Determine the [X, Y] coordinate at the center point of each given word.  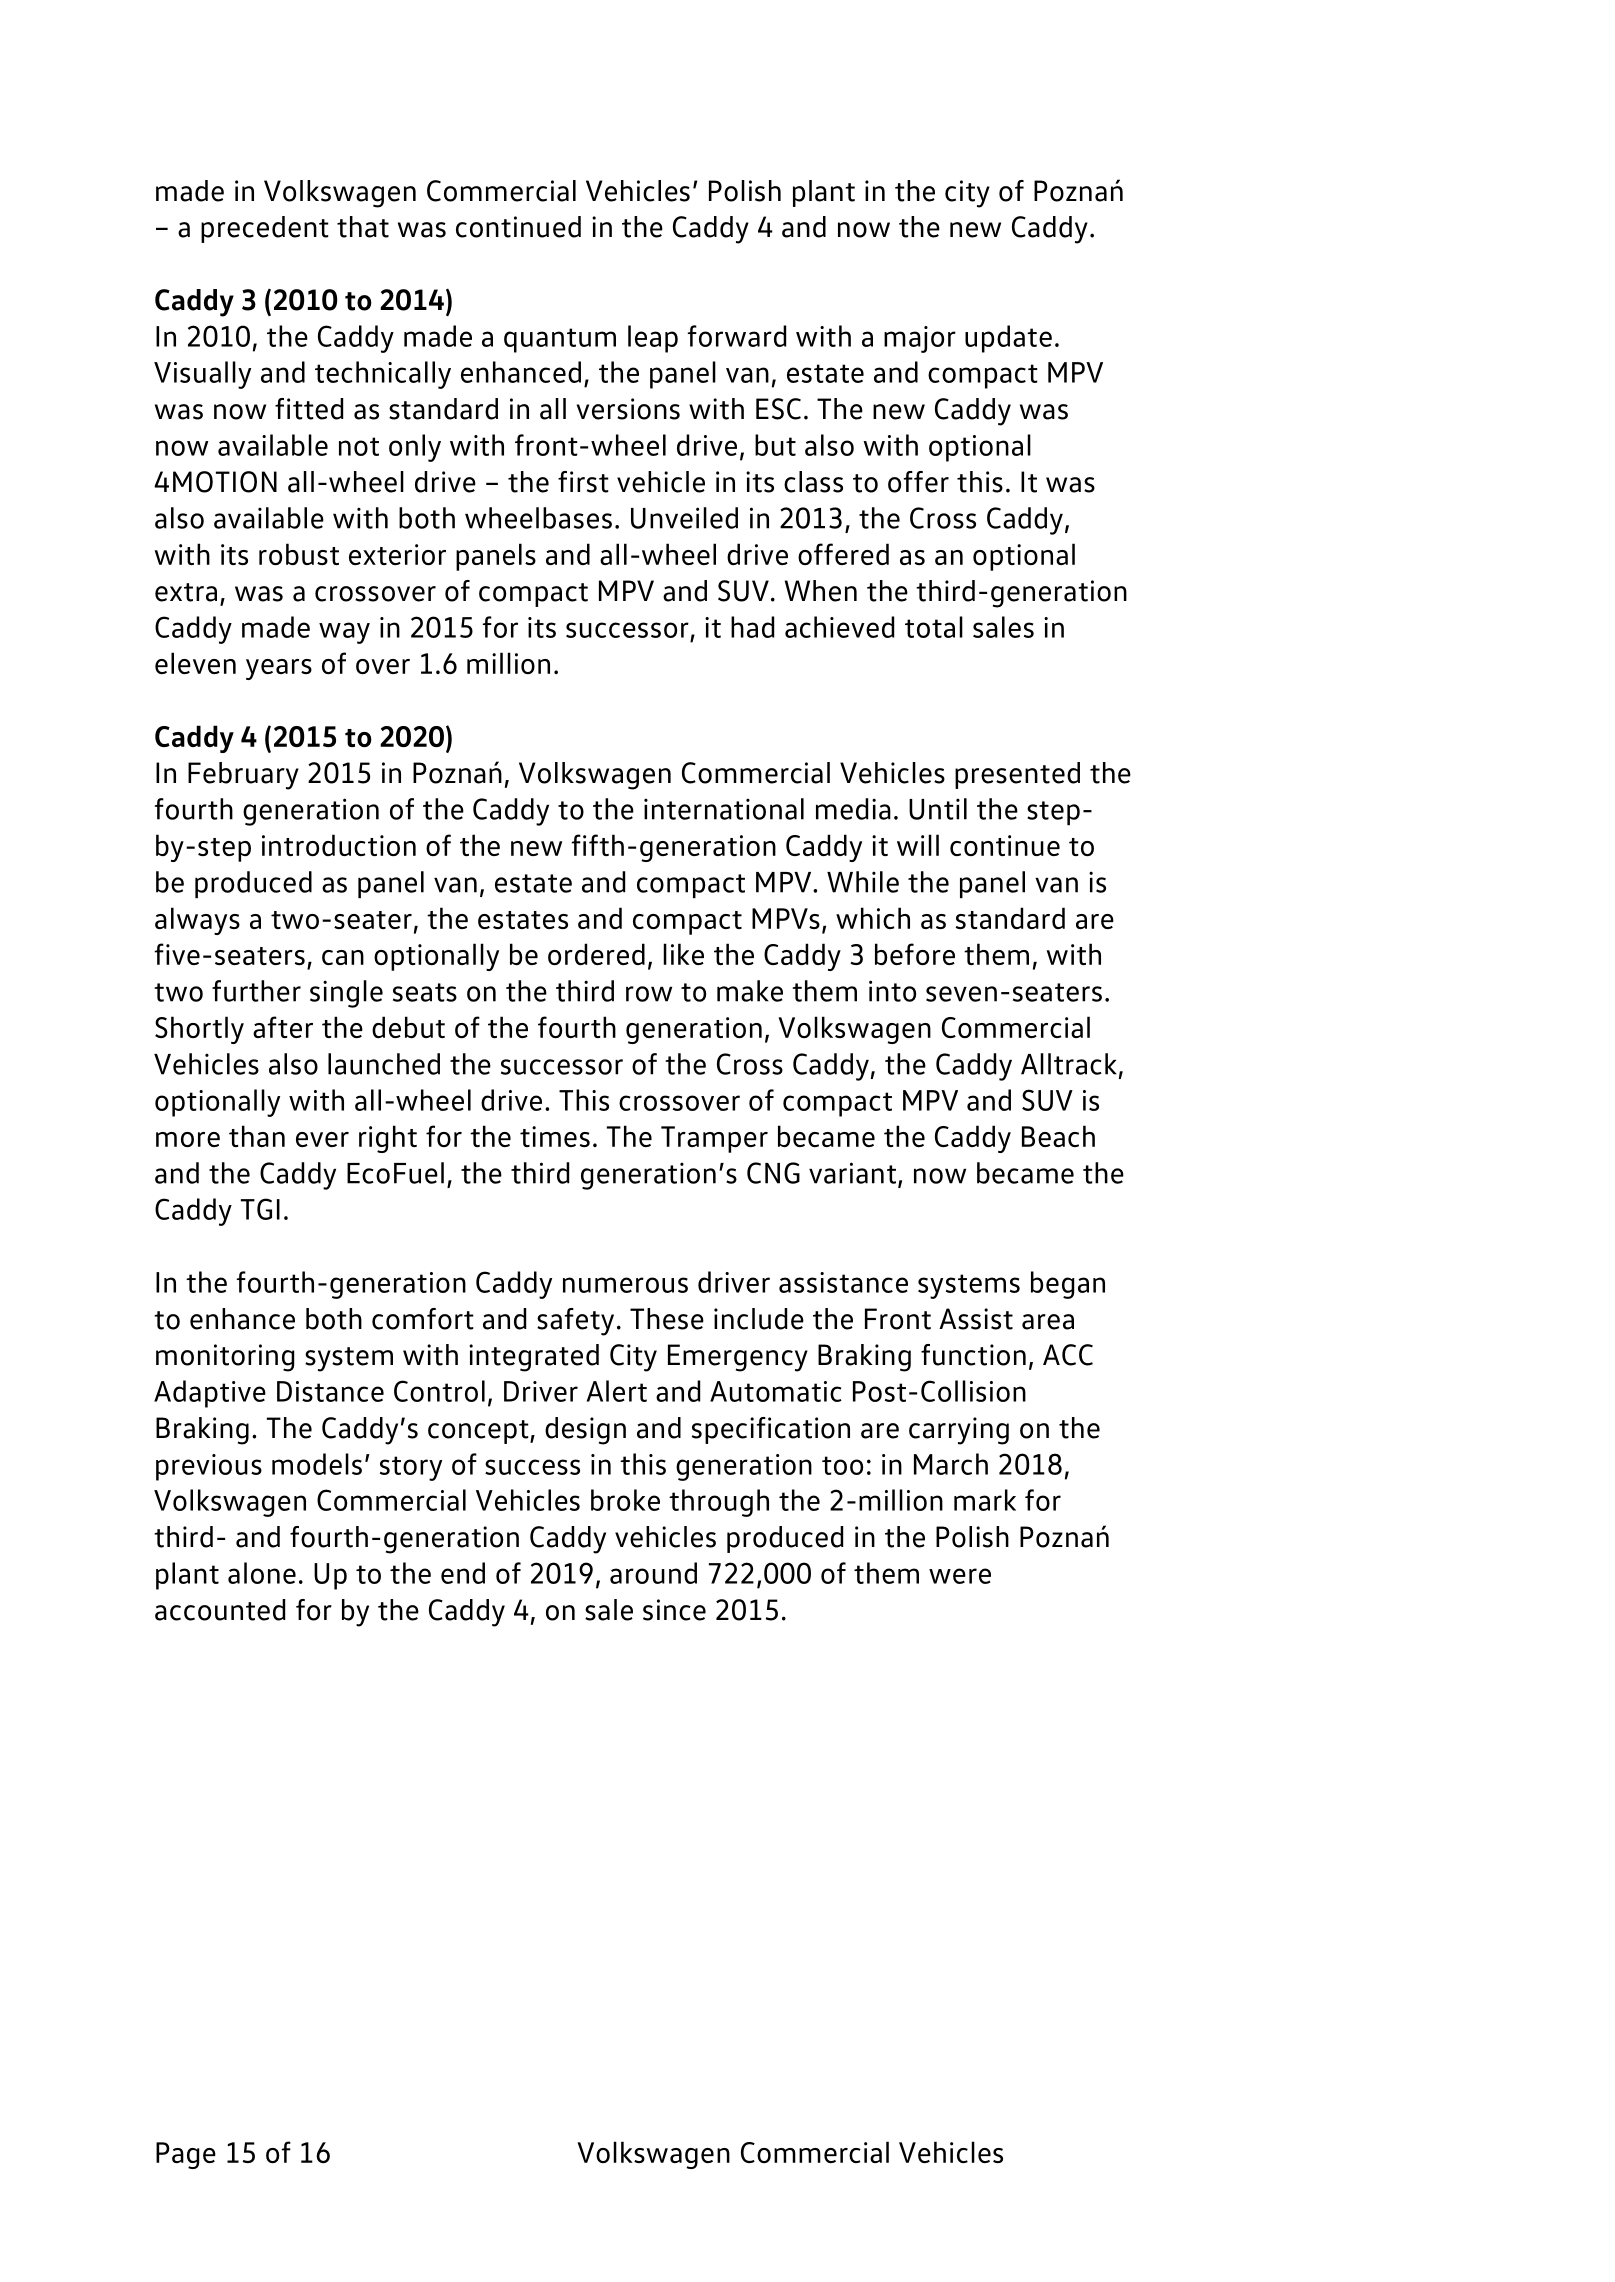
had [752, 627]
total [934, 627]
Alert [617, 1391]
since [674, 1610]
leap [653, 339]
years [279, 669]
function [973, 1355]
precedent [265, 229]
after [283, 1027]
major [920, 339]
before [915, 954]
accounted [220, 1610]
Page [186, 2155]
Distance [330, 1391]
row [649, 994]
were [960, 1576]
